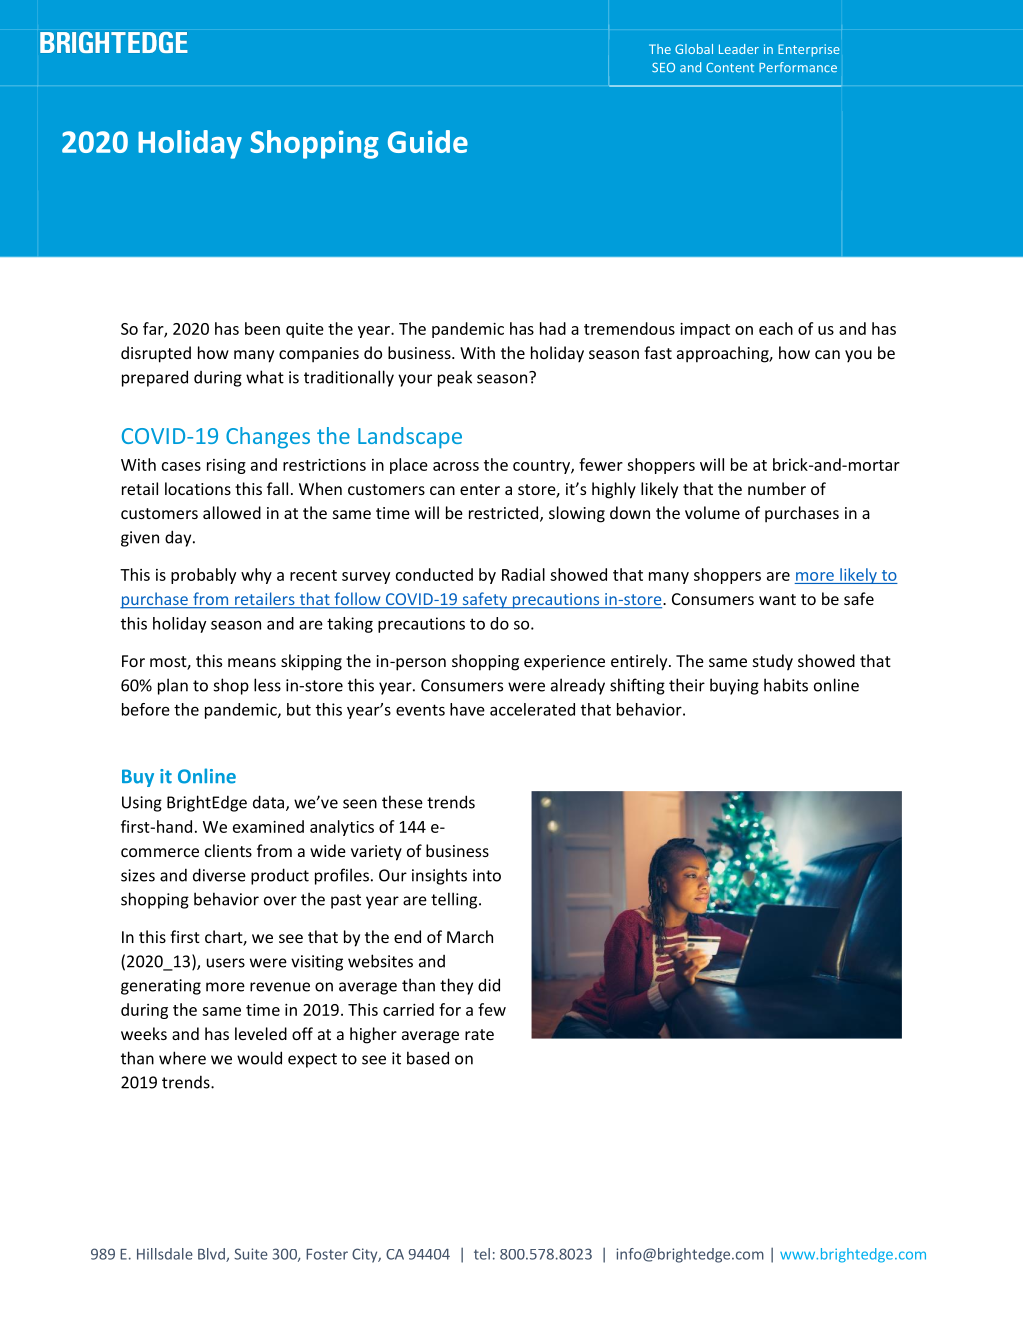 The height and width of the page is (1324, 1023). Describe the element at coordinates (489, 985) in the page. I see `did` at that location.
